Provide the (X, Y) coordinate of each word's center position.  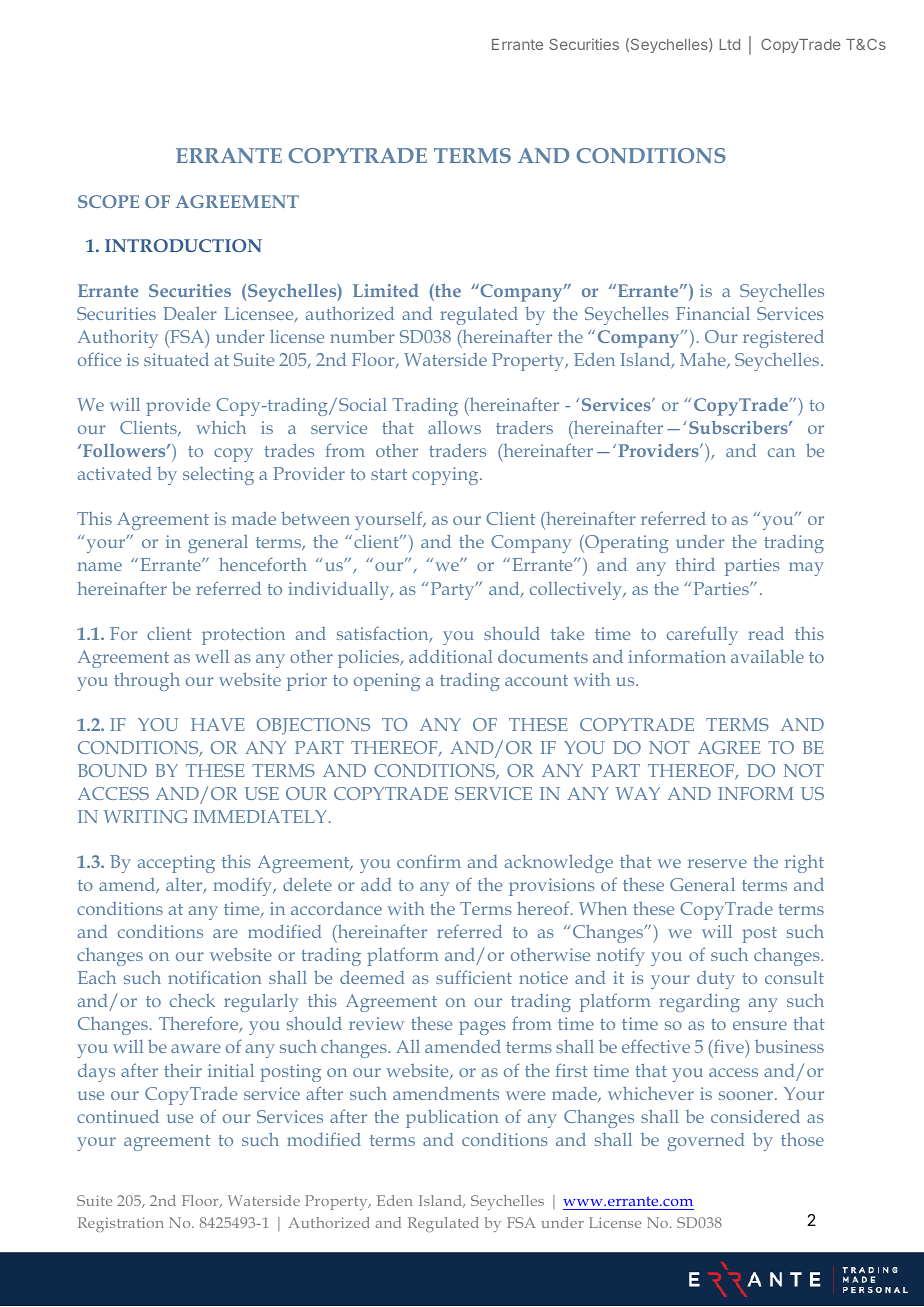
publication (452, 1118)
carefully (702, 635)
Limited (386, 290)
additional (450, 656)
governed (706, 1142)
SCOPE (108, 201)
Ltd (729, 44)
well (212, 656)
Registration (121, 1224)
